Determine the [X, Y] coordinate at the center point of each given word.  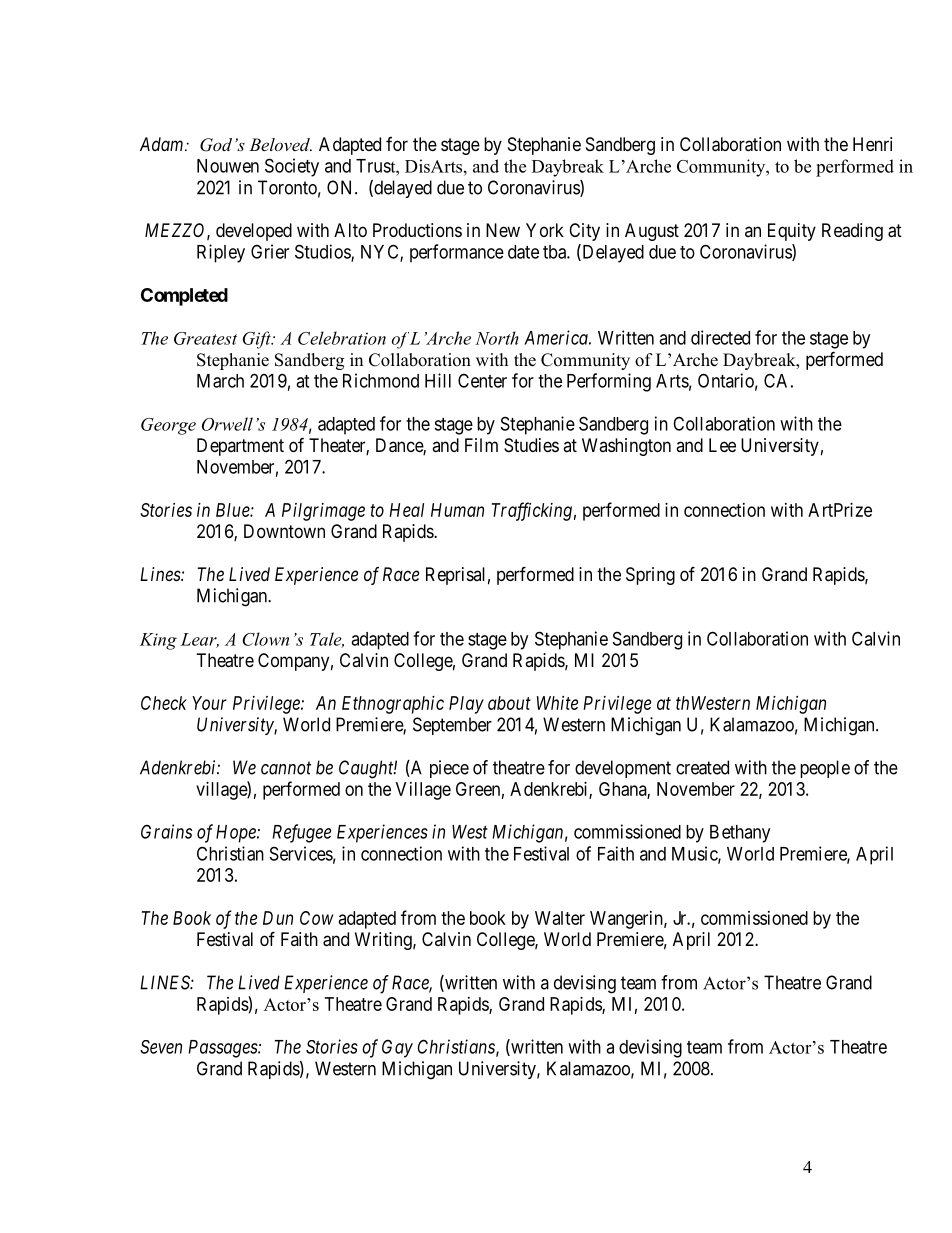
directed [720, 337]
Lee [722, 445]
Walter [560, 918]
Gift [258, 340]
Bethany [740, 834]
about [509, 703]
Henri [872, 144]
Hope [237, 834]
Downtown [284, 531]
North [497, 338]
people [825, 769]
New [503, 230]
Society [292, 167]
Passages [223, 1049]
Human [457, 510]
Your [209, 703]
